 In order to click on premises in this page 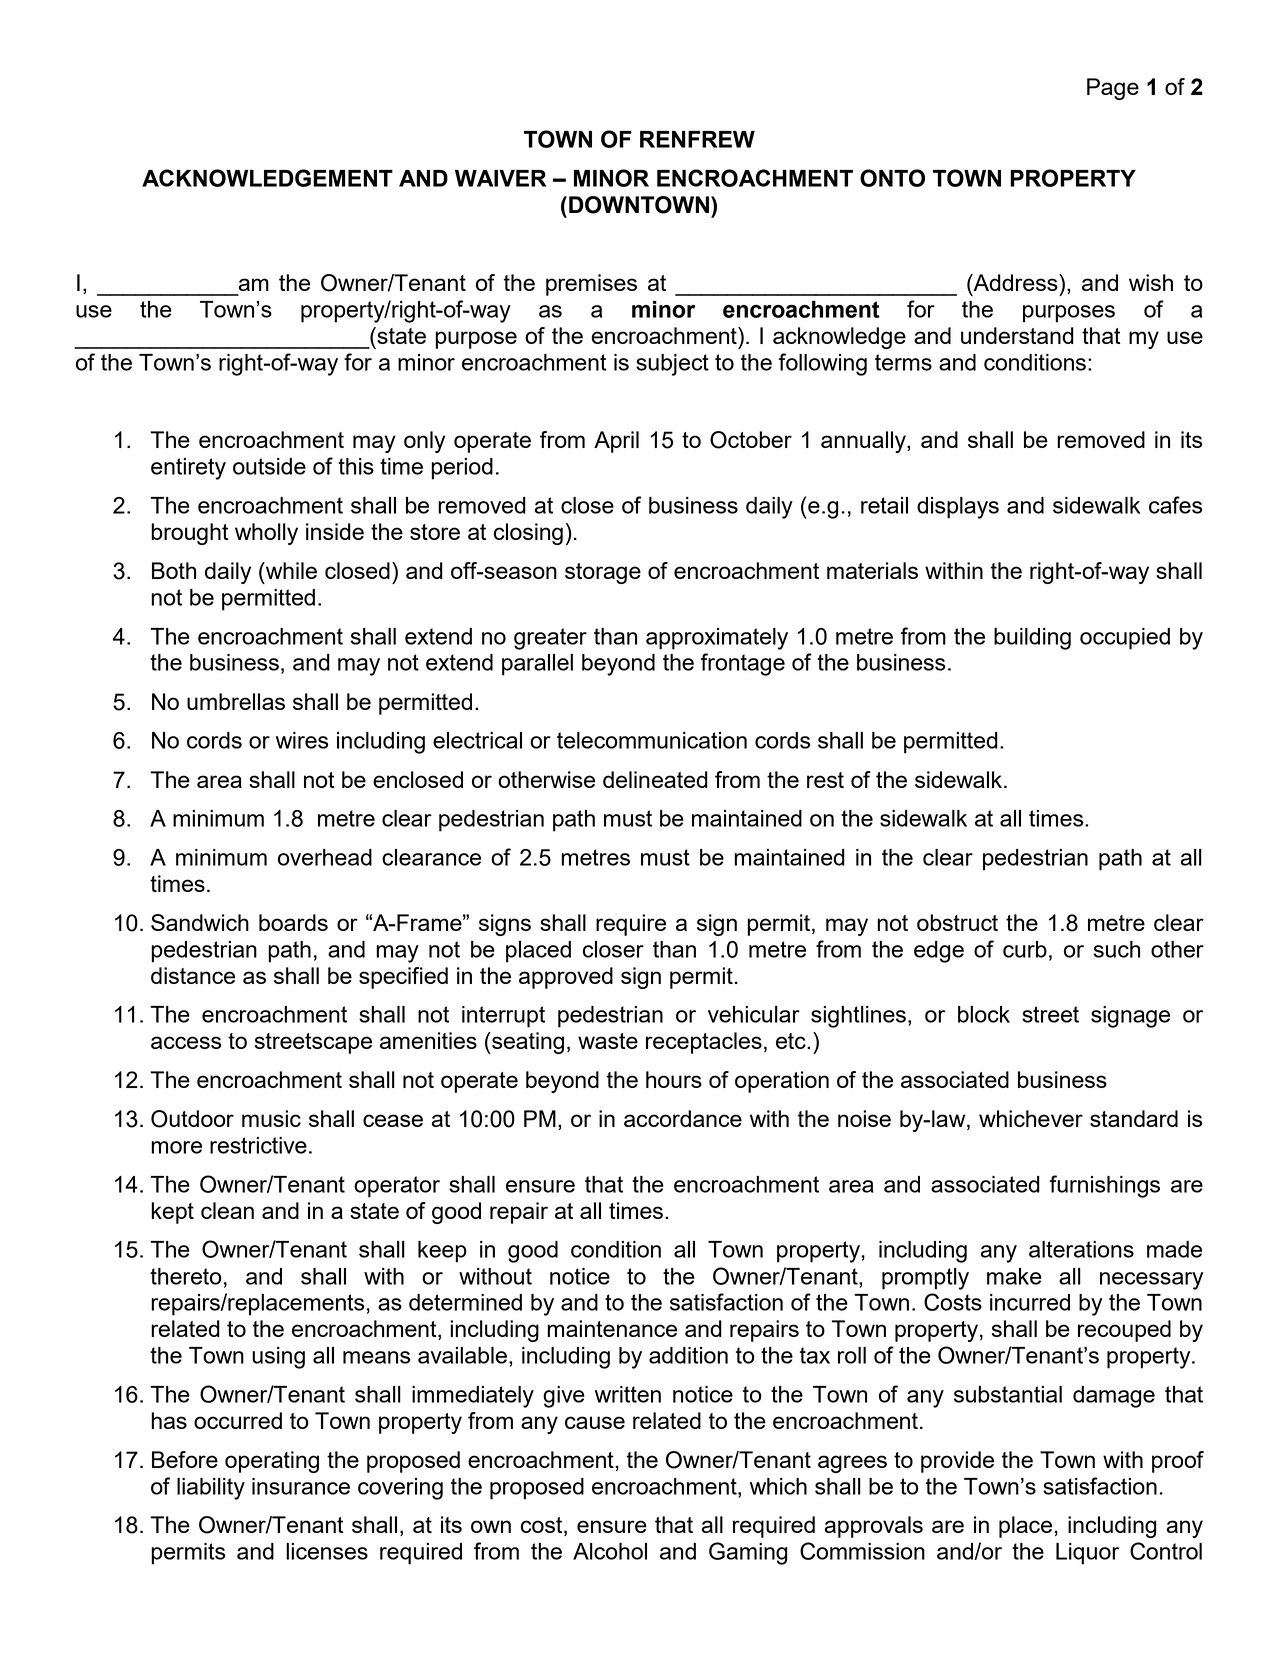, I will do `click(591, 285)`.
